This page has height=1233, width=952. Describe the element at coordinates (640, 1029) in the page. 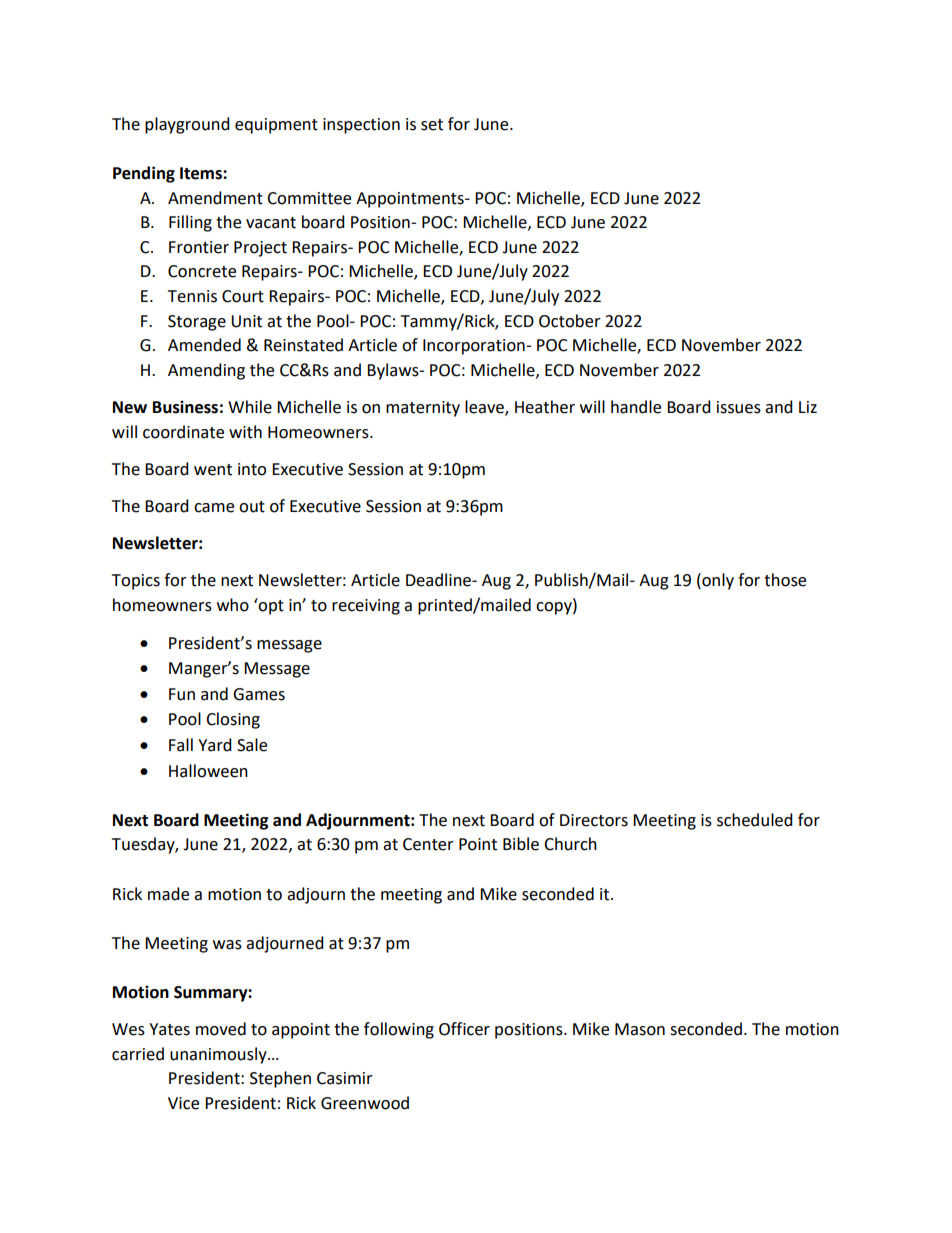

I see `Mason` at that location.
